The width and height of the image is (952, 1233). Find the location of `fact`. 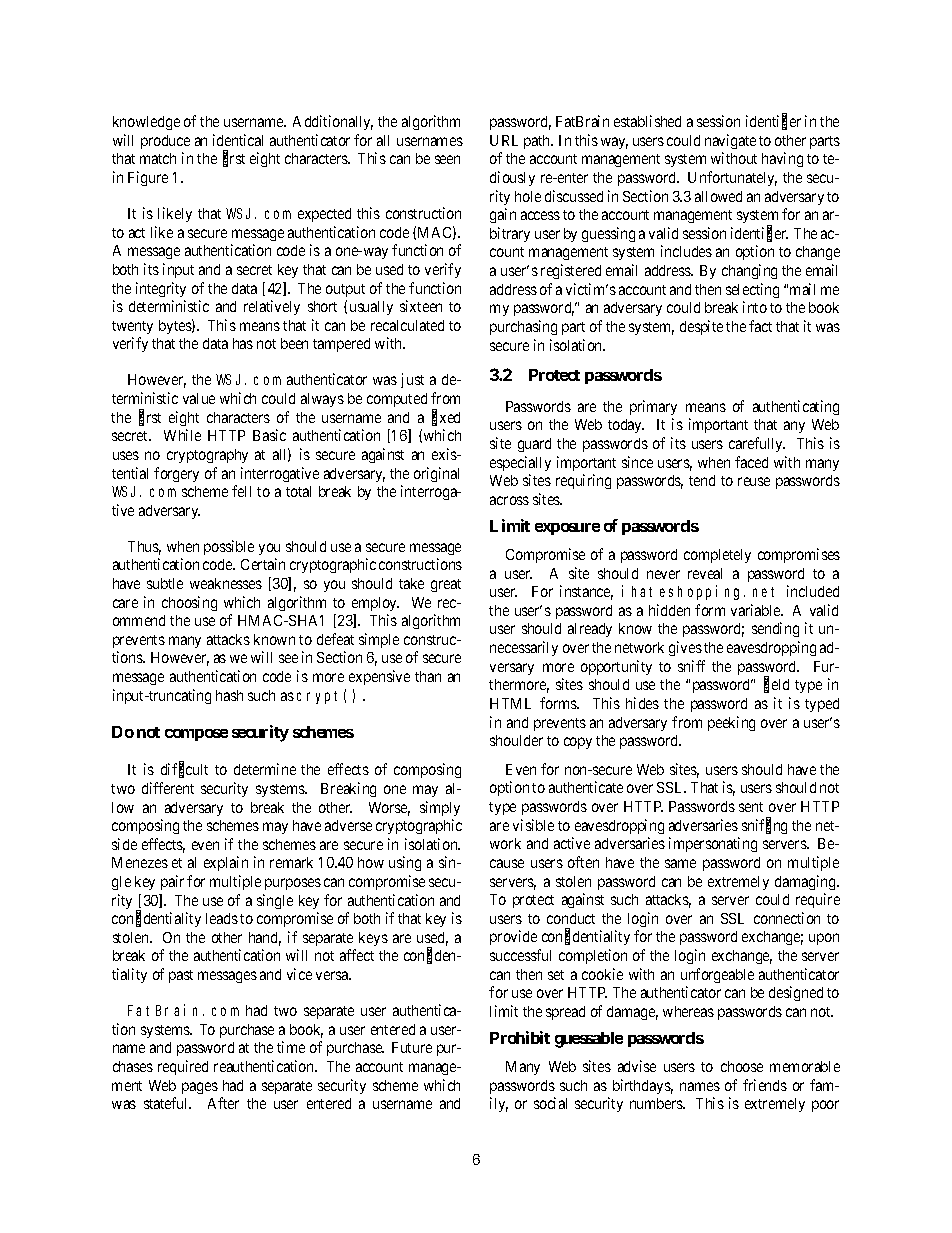

fact is located at coordinates (760, 326).
